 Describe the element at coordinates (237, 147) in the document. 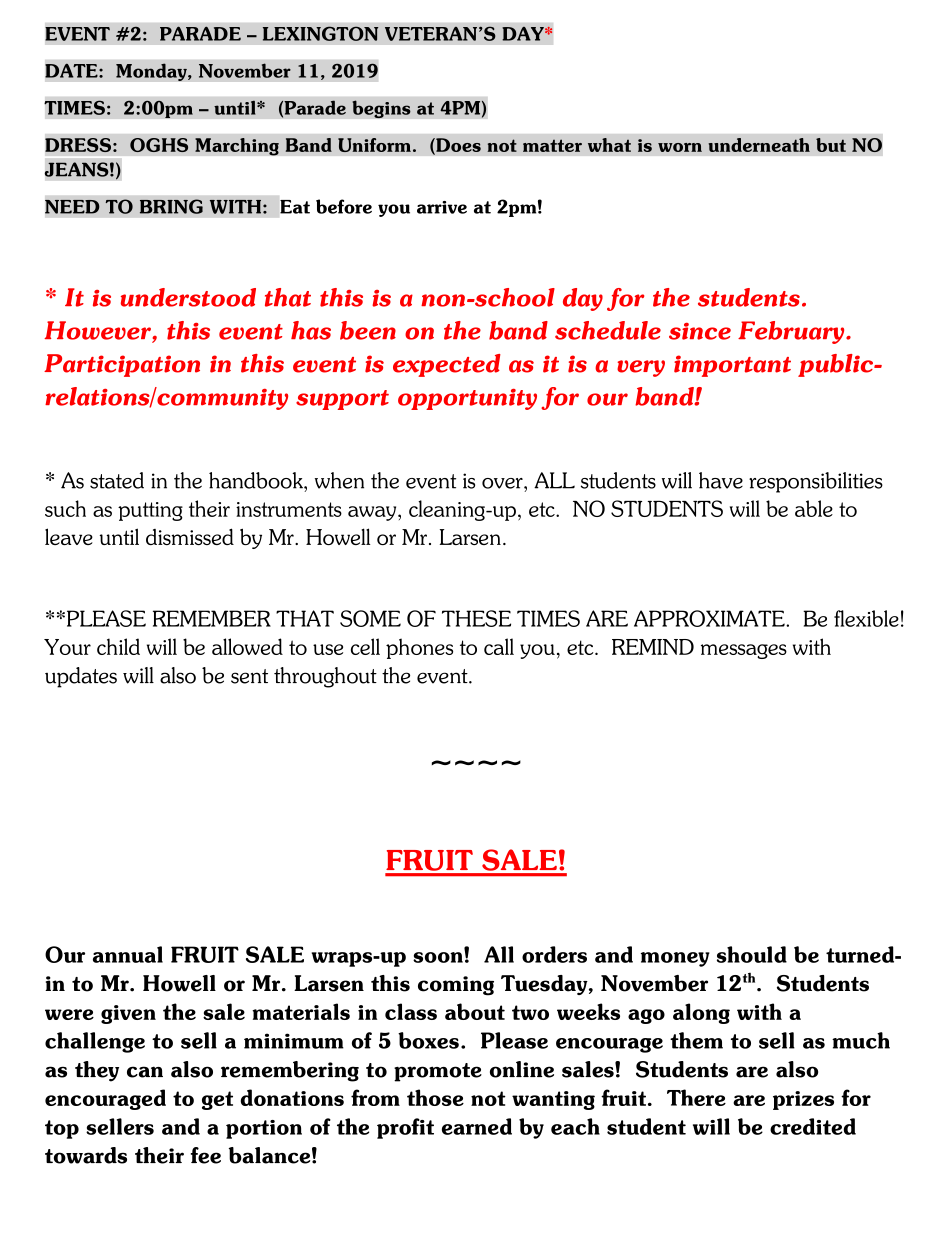

I see `Marching` at that location.
